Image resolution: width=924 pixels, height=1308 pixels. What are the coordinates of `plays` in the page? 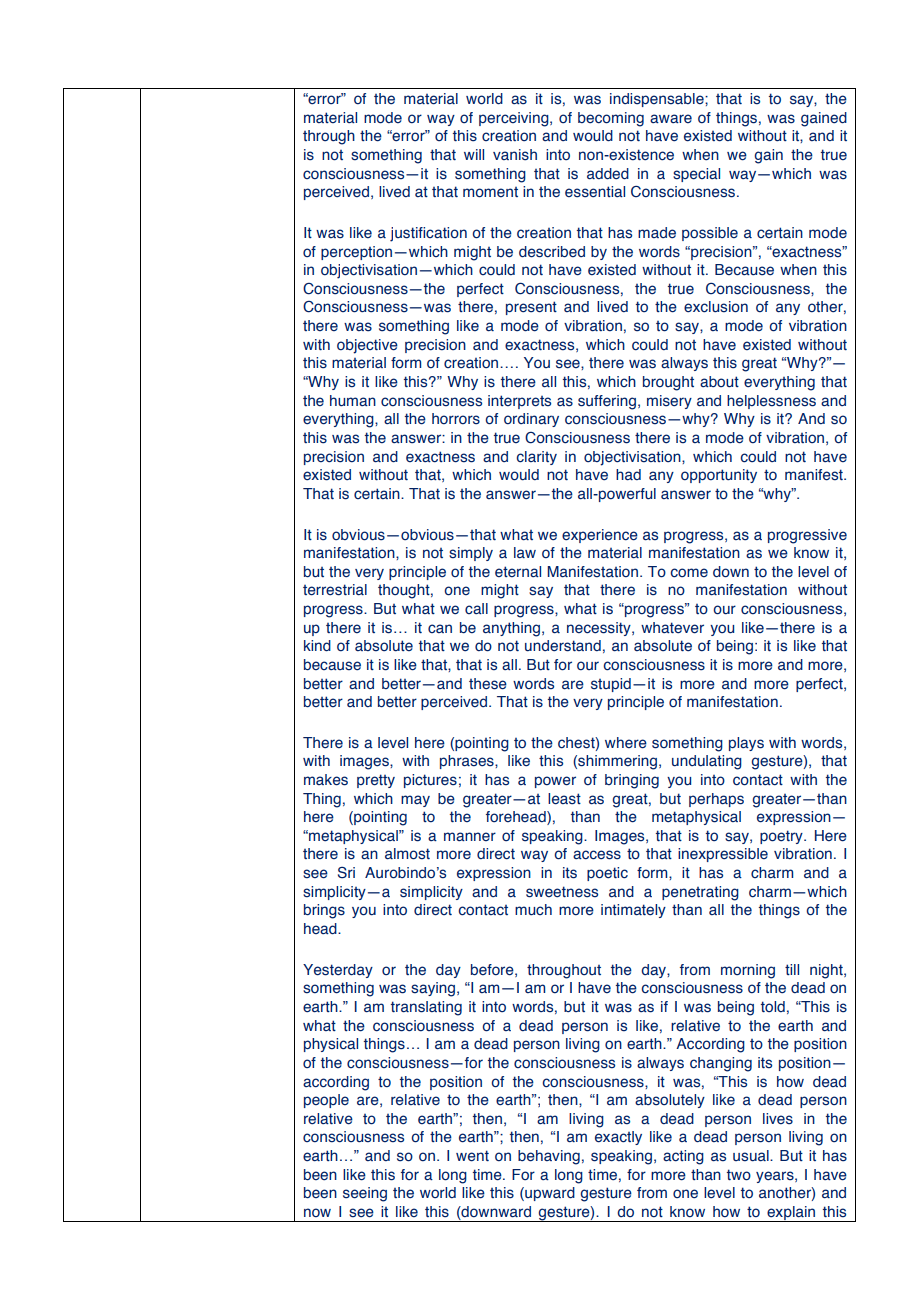 It's located at (746, 744).
